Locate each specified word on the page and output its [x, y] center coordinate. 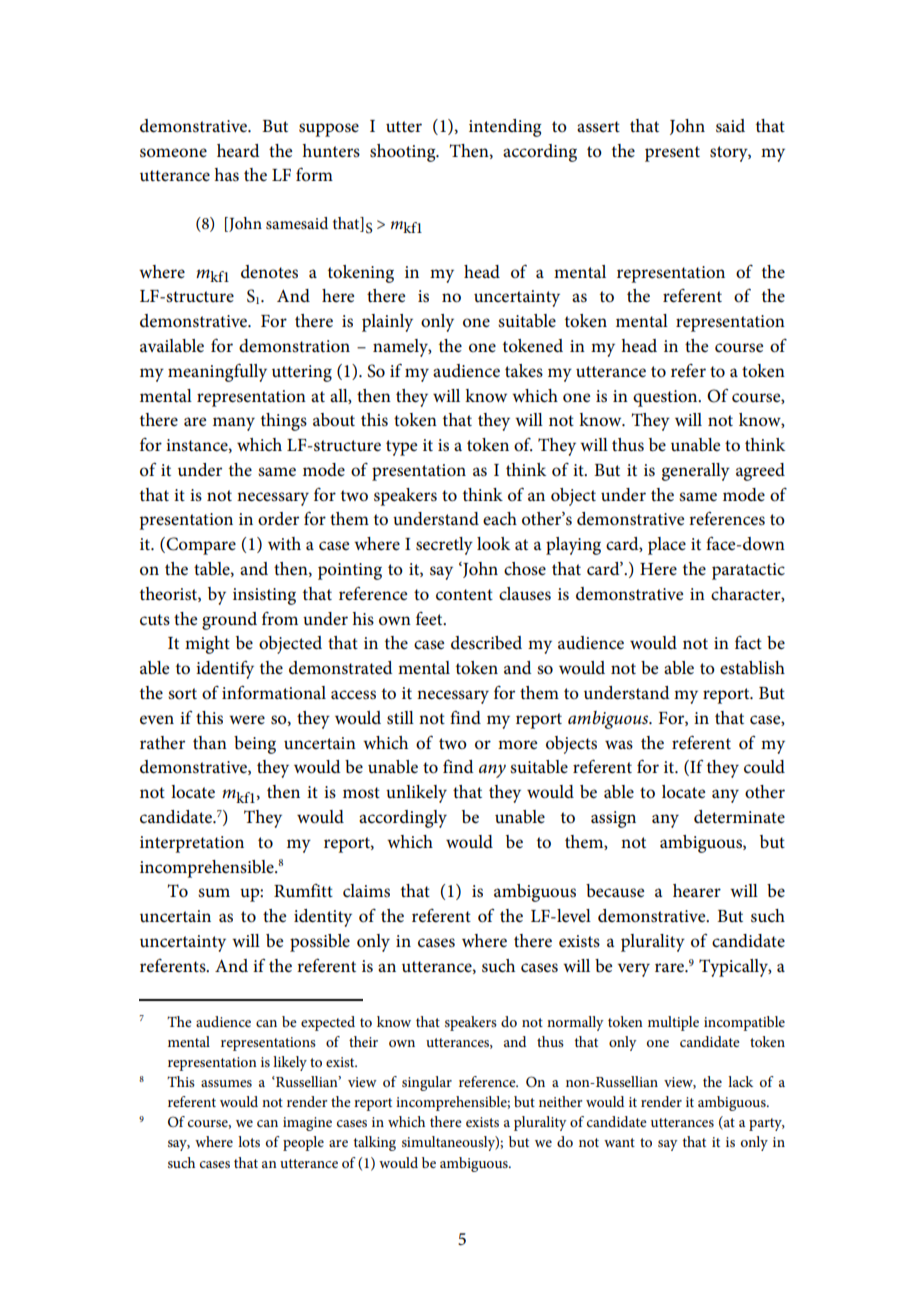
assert [598, 127]
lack [740, 1081]
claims [366, 891]
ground [229, 621]
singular [427, 1083]
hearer [697, 891]
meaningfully [217, 372]
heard [238, 151]
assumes [226, 1083]
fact [748, 643]
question [666, 398]
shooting [404, 153]
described [486, 643]
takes [524, 371]
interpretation [192, 844]
